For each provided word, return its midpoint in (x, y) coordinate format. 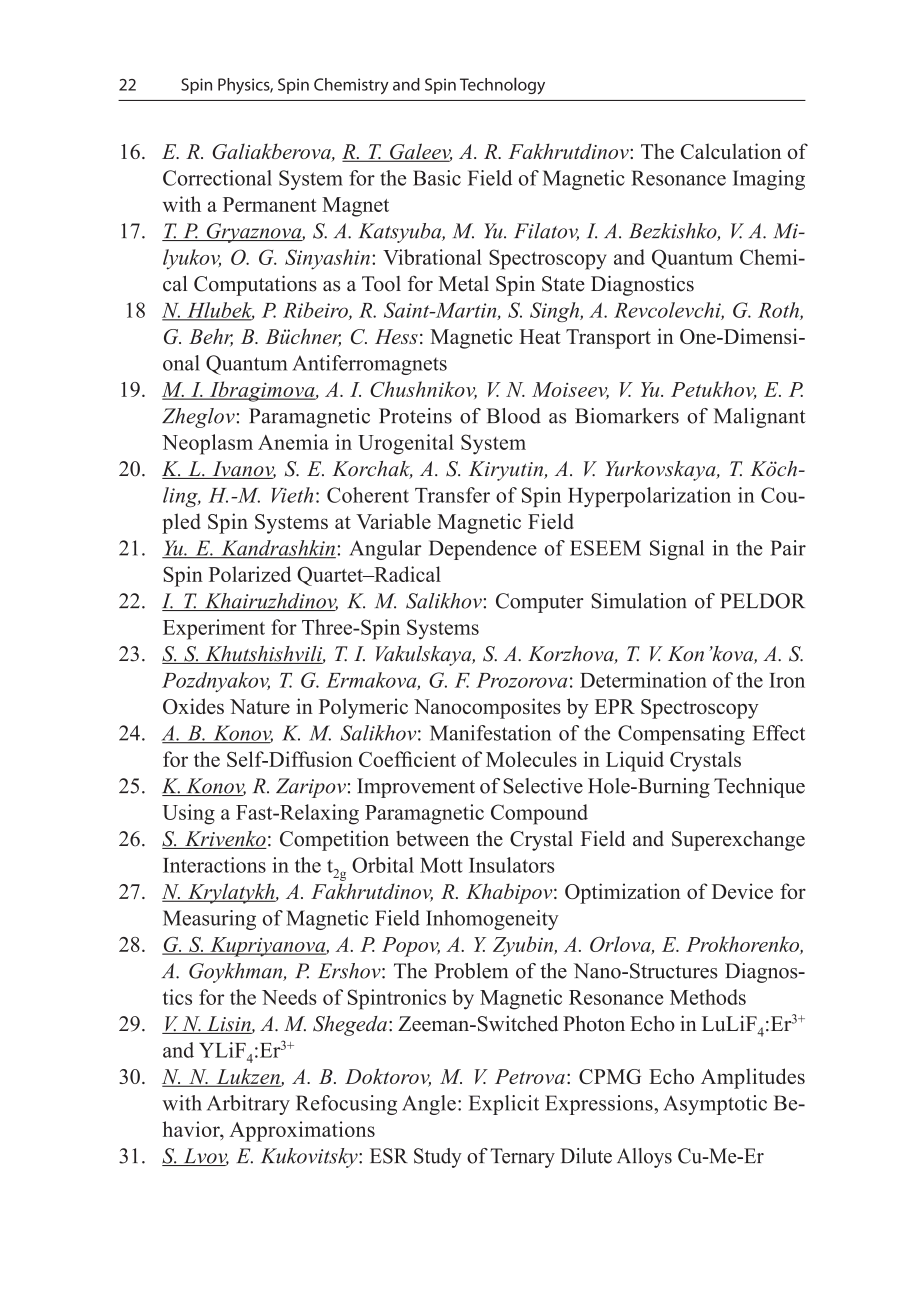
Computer (540, 603)
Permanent (269, 204)
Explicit (504, 1105)
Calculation (731, 151)
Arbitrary (248, 1105)
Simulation (639, 601)
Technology (502, 85)
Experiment (214, 629)
